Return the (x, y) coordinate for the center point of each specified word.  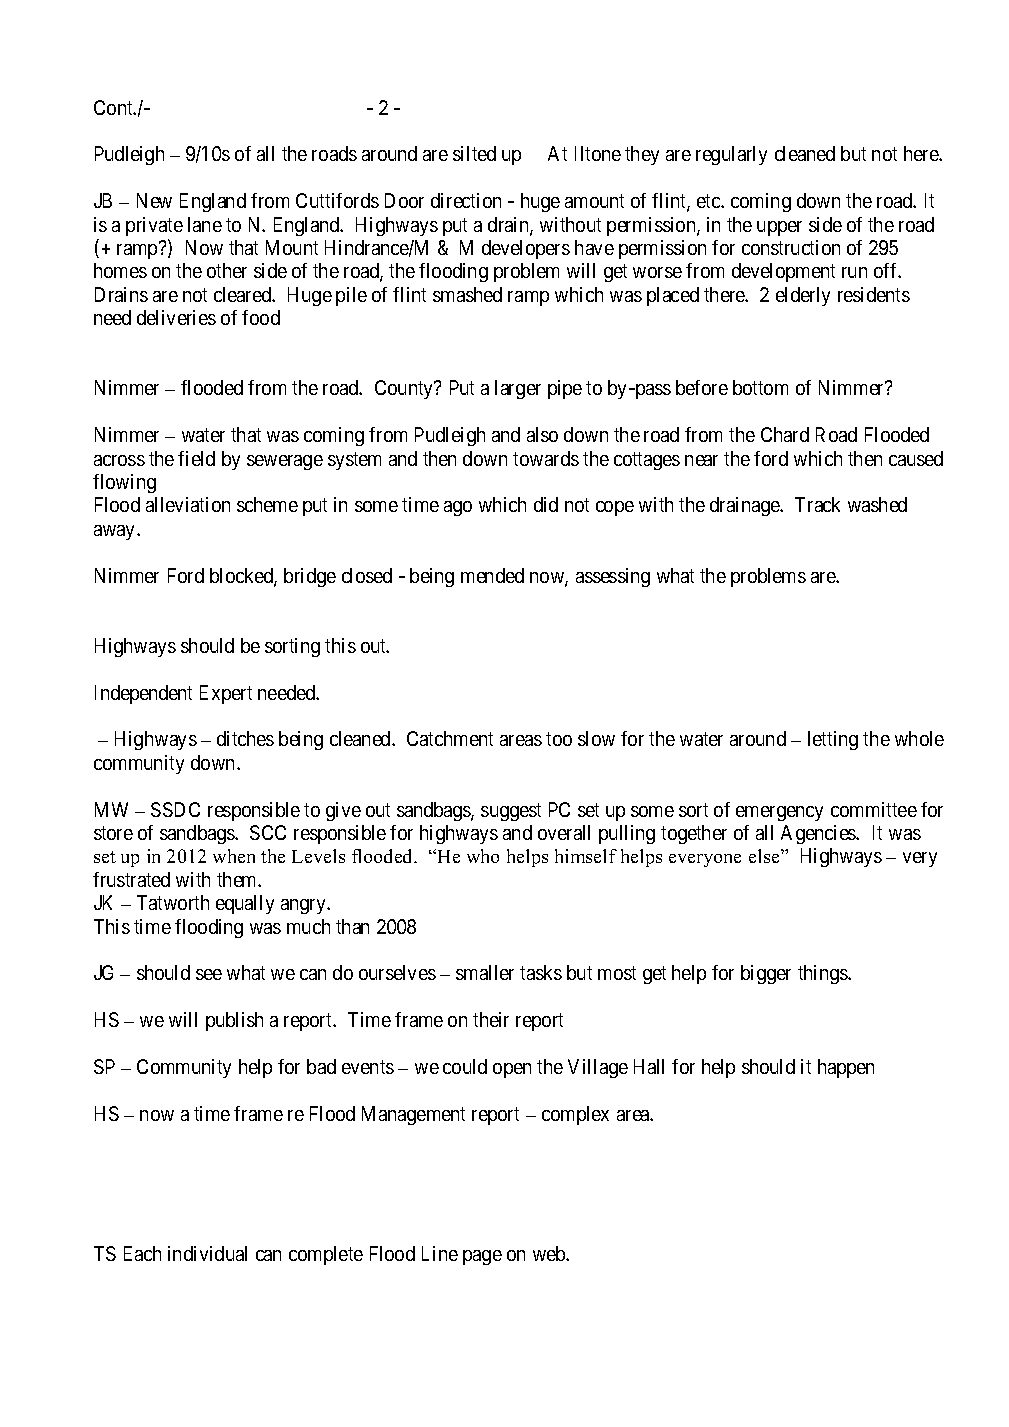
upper (779, 228)
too (559, 739)
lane (205, 224)
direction (466, 200)
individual (207, 1253)
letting (833, 740)
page (482, 1257)
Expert (226, 694)
